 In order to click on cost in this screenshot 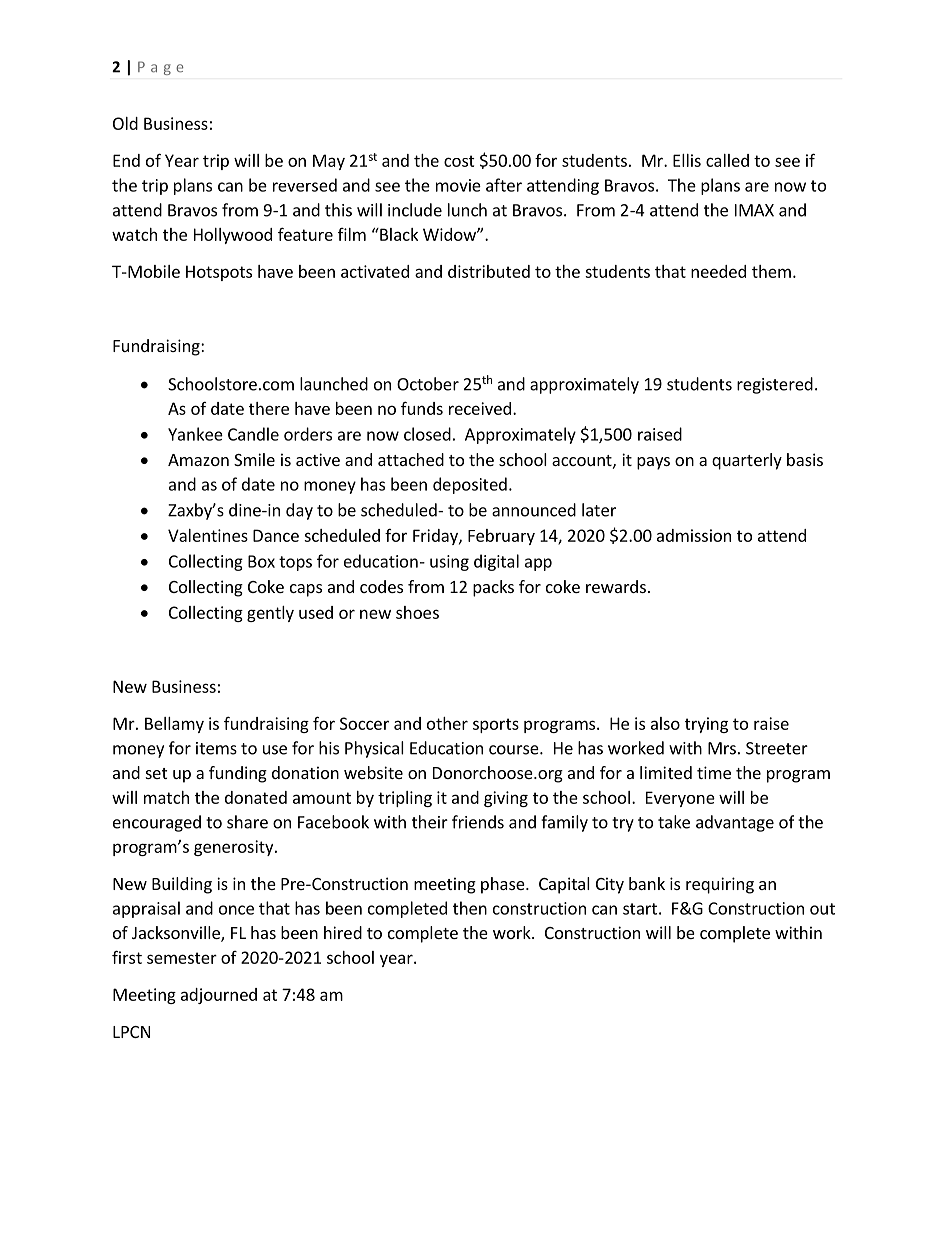, I will do `click(459, 161)`.
